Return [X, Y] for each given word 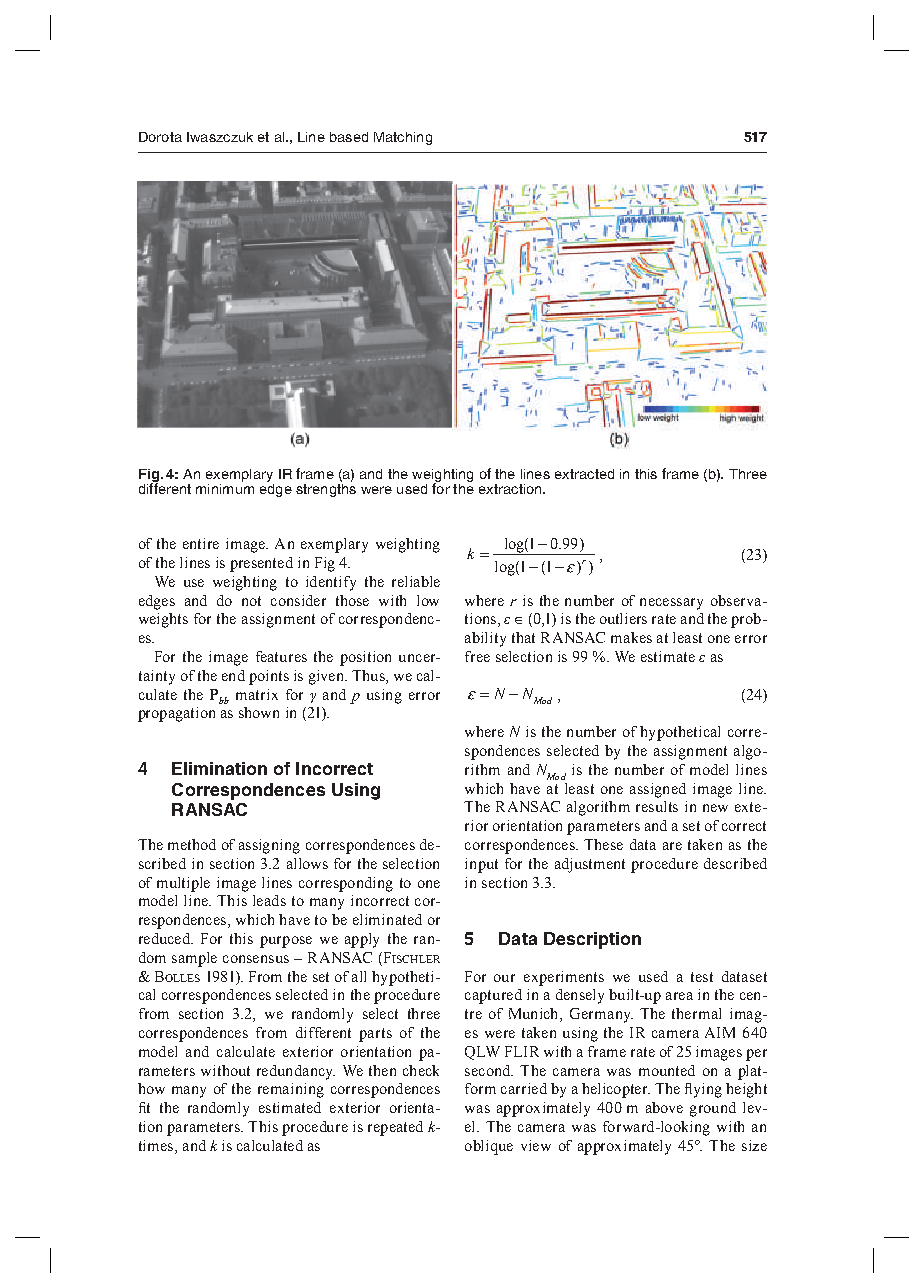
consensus [256, 959]
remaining [291, 1090]
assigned [658, 790]
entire [201, 543]
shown [259, 712]
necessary [671, 604]
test [702, 977]
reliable [416, 581]
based [349, 137]
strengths [326, 489]
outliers [623, 618]
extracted [584, 474]
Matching [403, 138]
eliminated [387, 919]
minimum [225, 487]
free [477, 656]
